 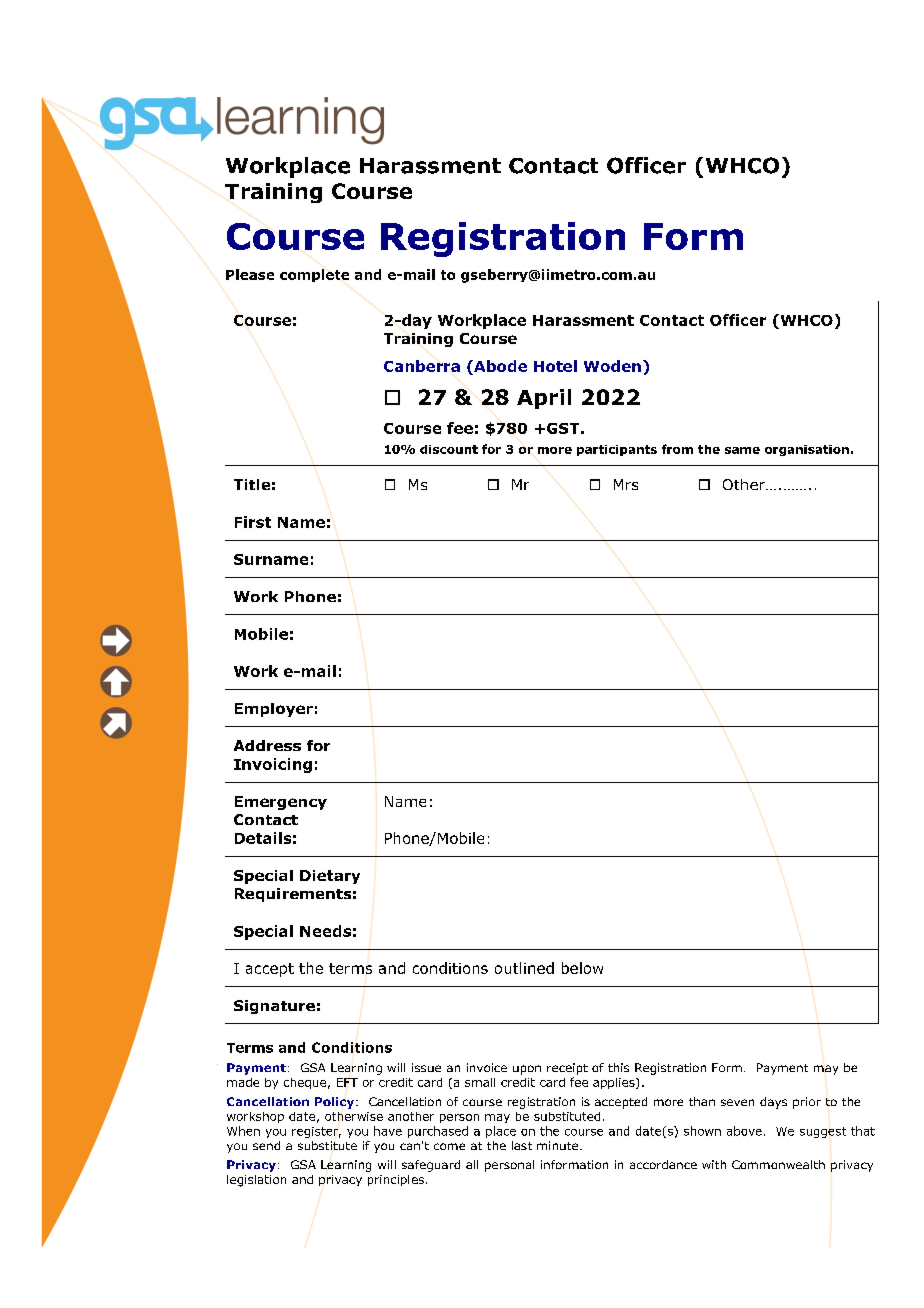 I want to click on register, so click(x=316, y=1132).
